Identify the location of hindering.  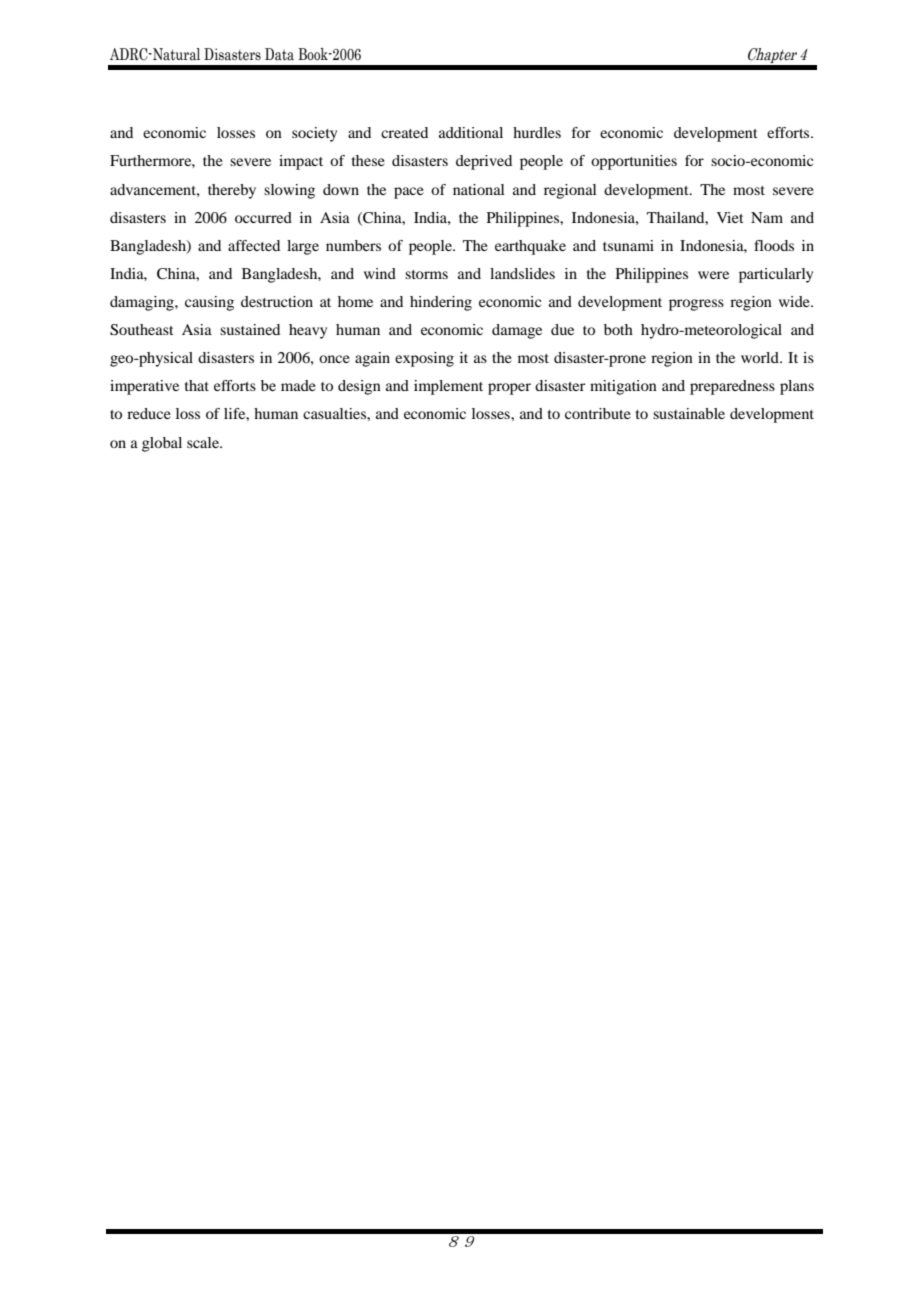
(441, 303).
